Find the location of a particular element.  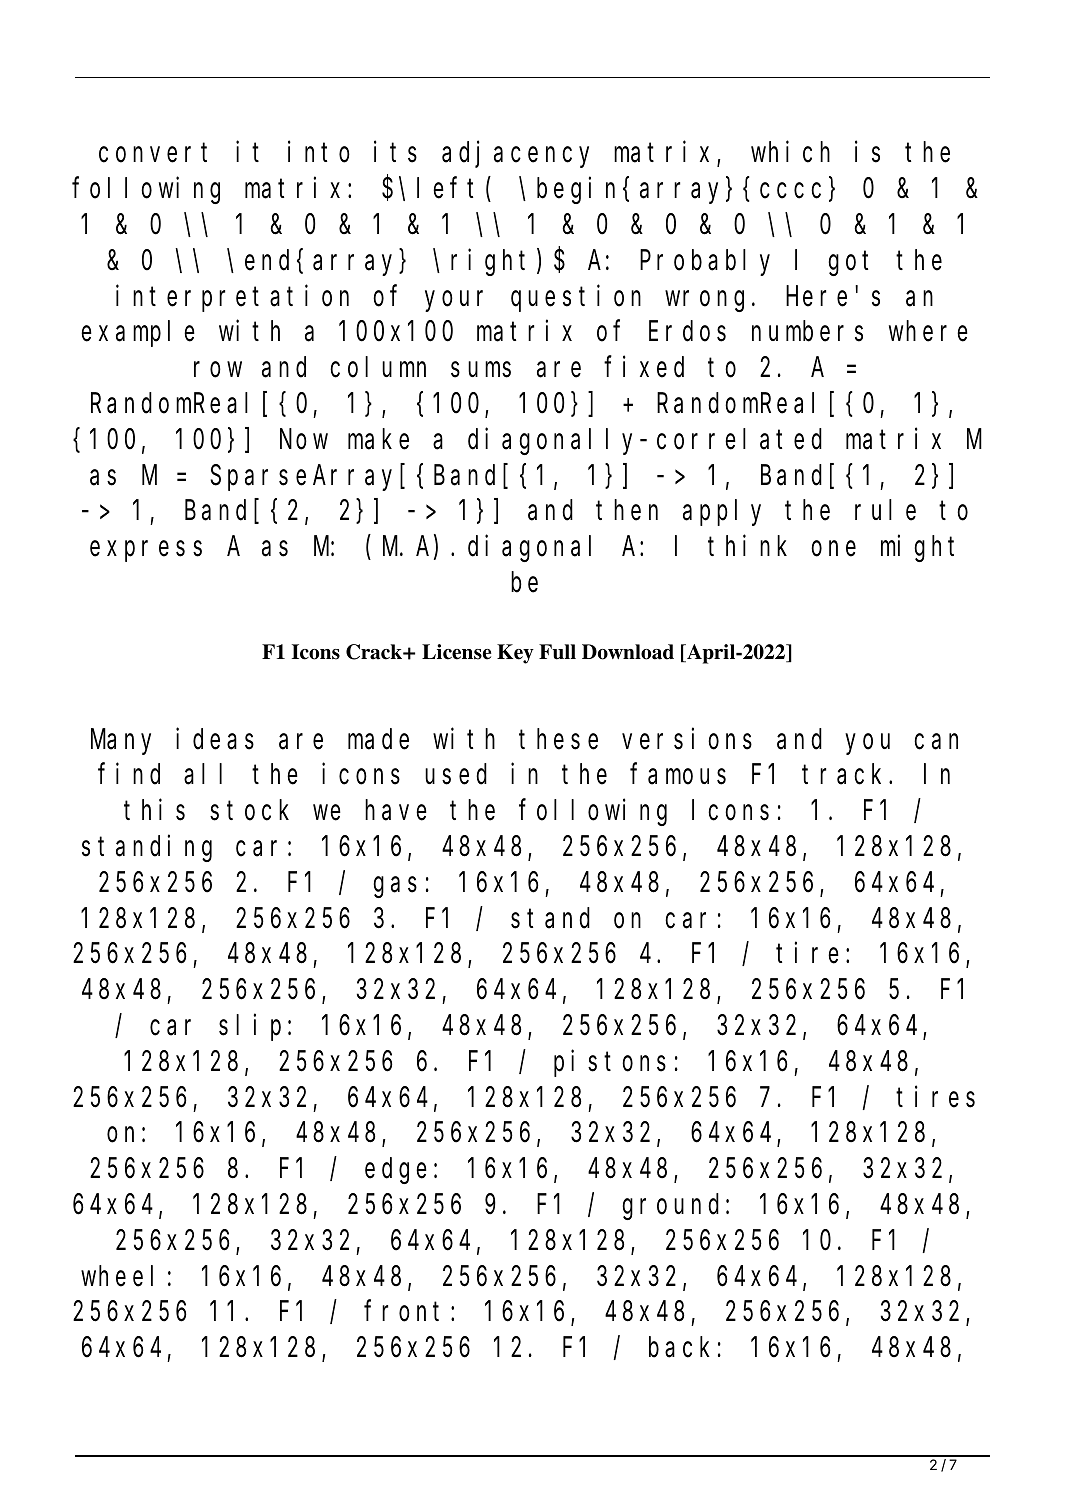

into is located at coordinates (319, 152).
